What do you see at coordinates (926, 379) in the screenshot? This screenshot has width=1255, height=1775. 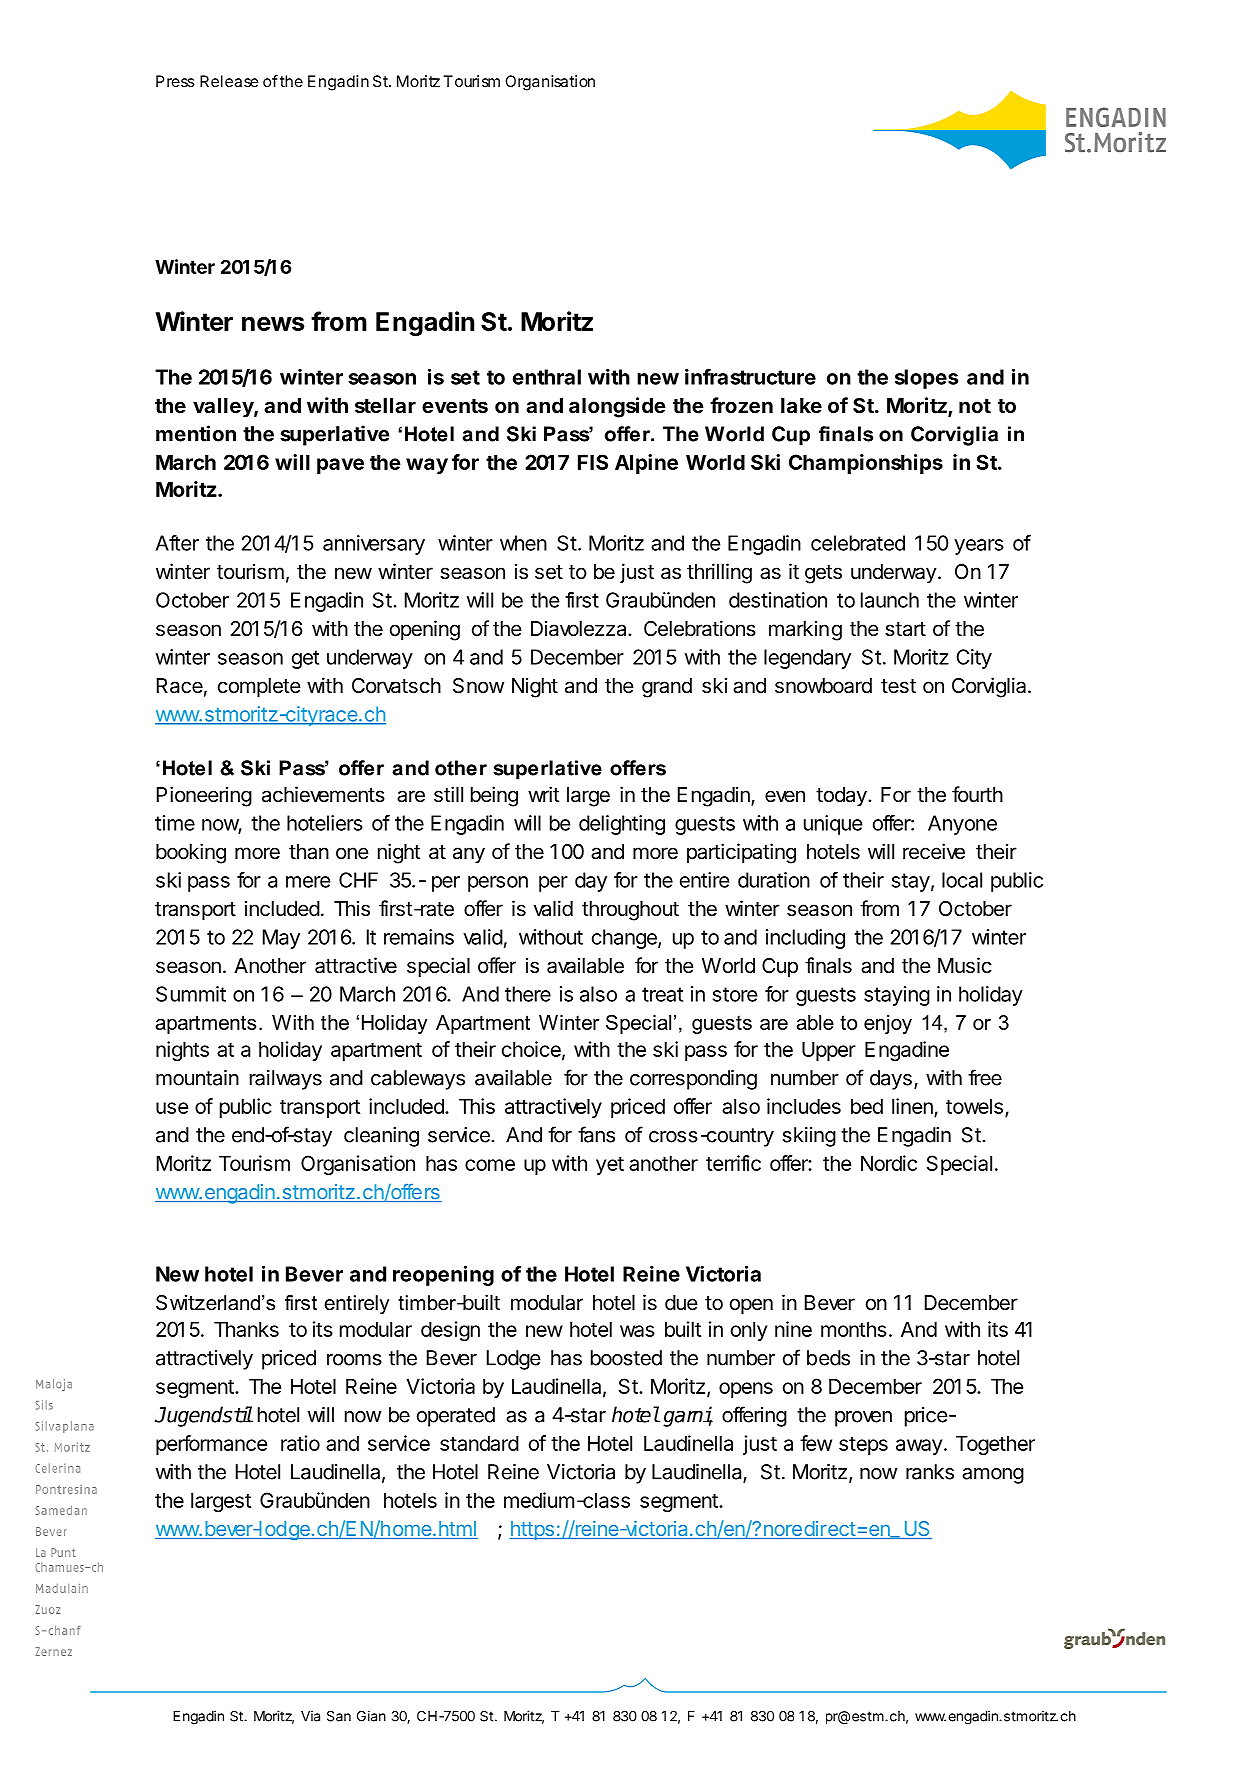 I see `slopes` at bounding box center [926, 379].
